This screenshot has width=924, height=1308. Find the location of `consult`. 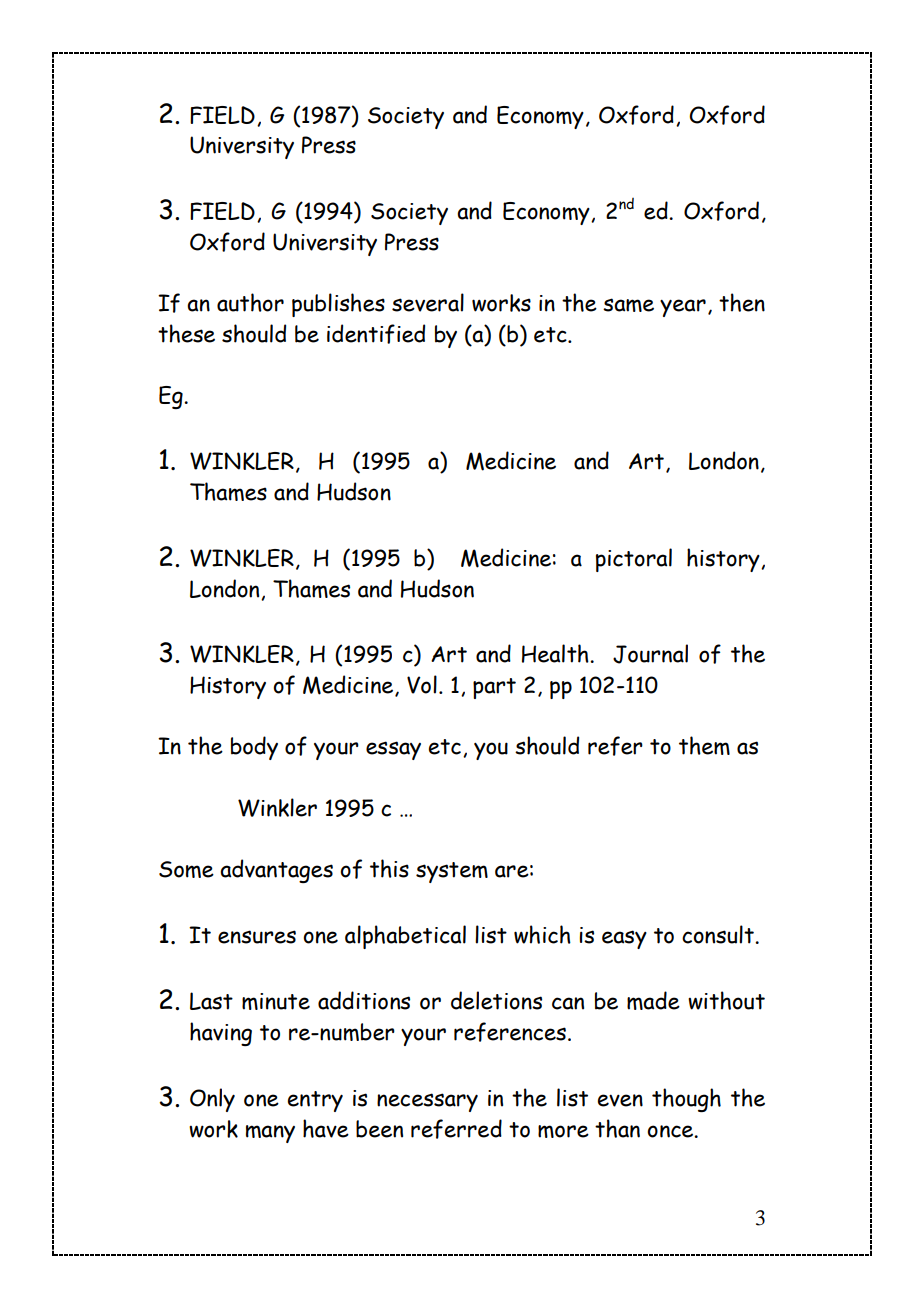

consult is located at coordinates (719, 934).
